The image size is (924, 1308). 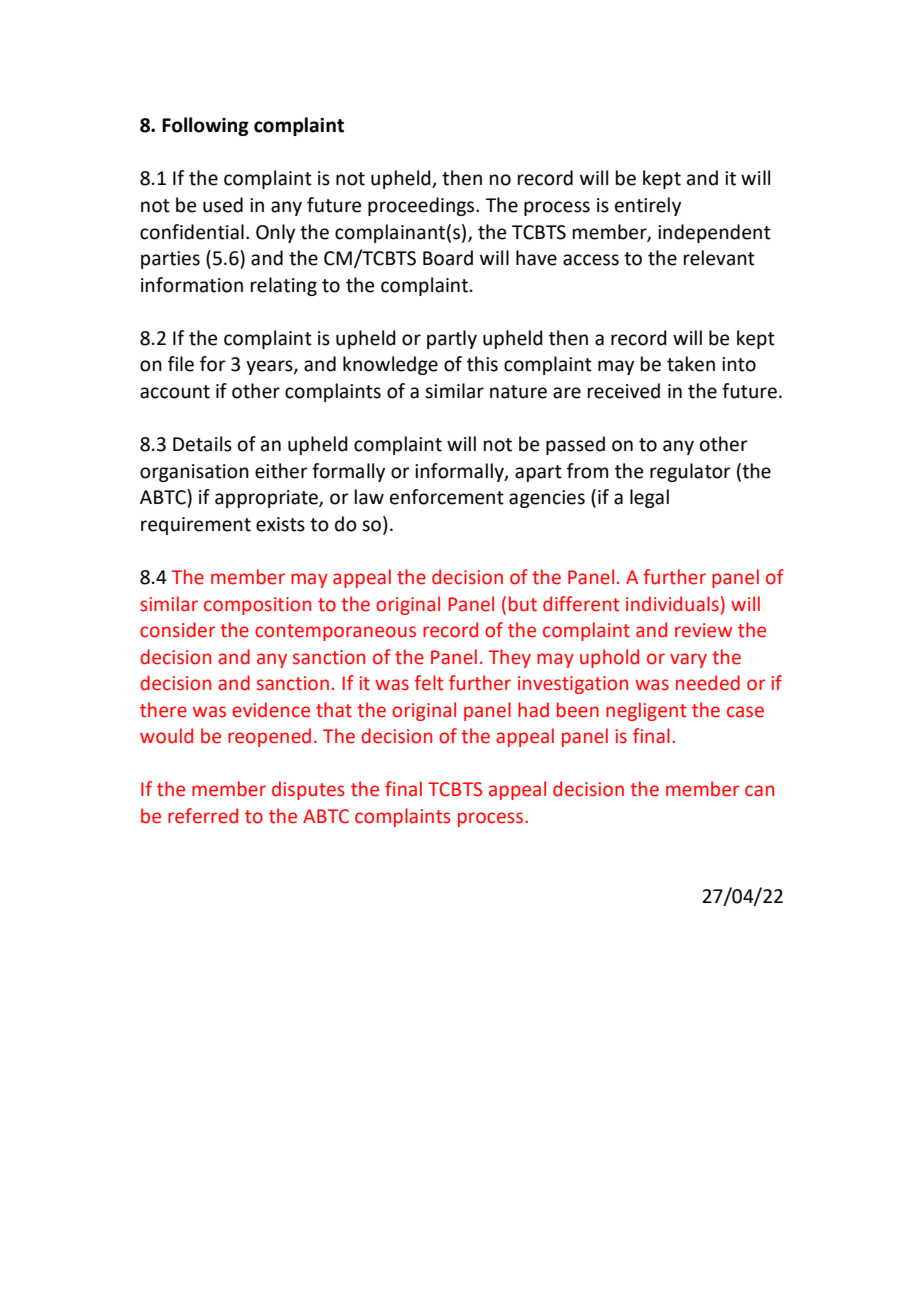 What do you see at coordinates (648, 206) in the document?
I see `entirely` at bounding box center [648, 206].
